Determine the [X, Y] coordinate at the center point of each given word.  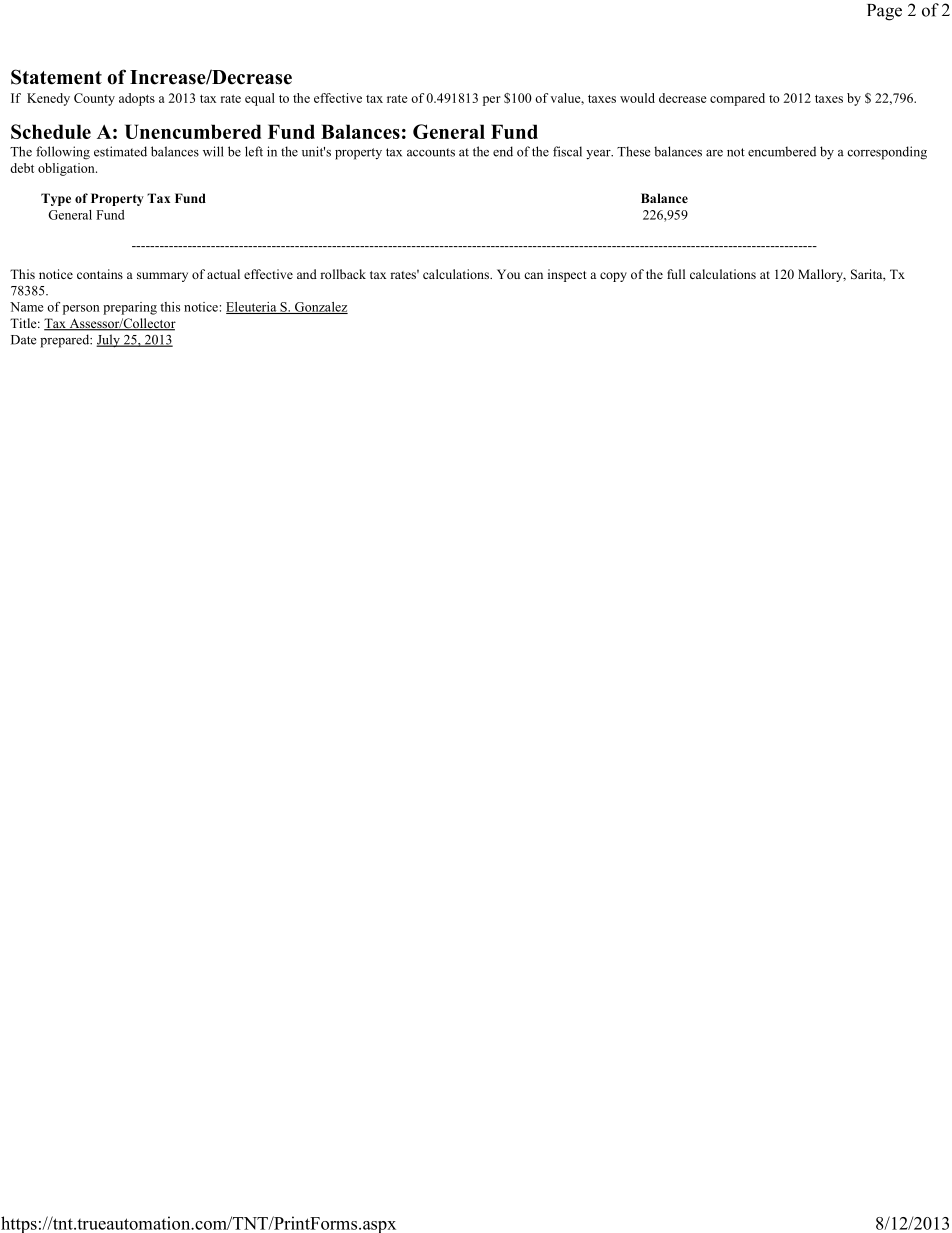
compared [737, 99]
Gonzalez [320, 308]
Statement [56, 77]
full [676, 274]
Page [884, 12]
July [109, 341]
